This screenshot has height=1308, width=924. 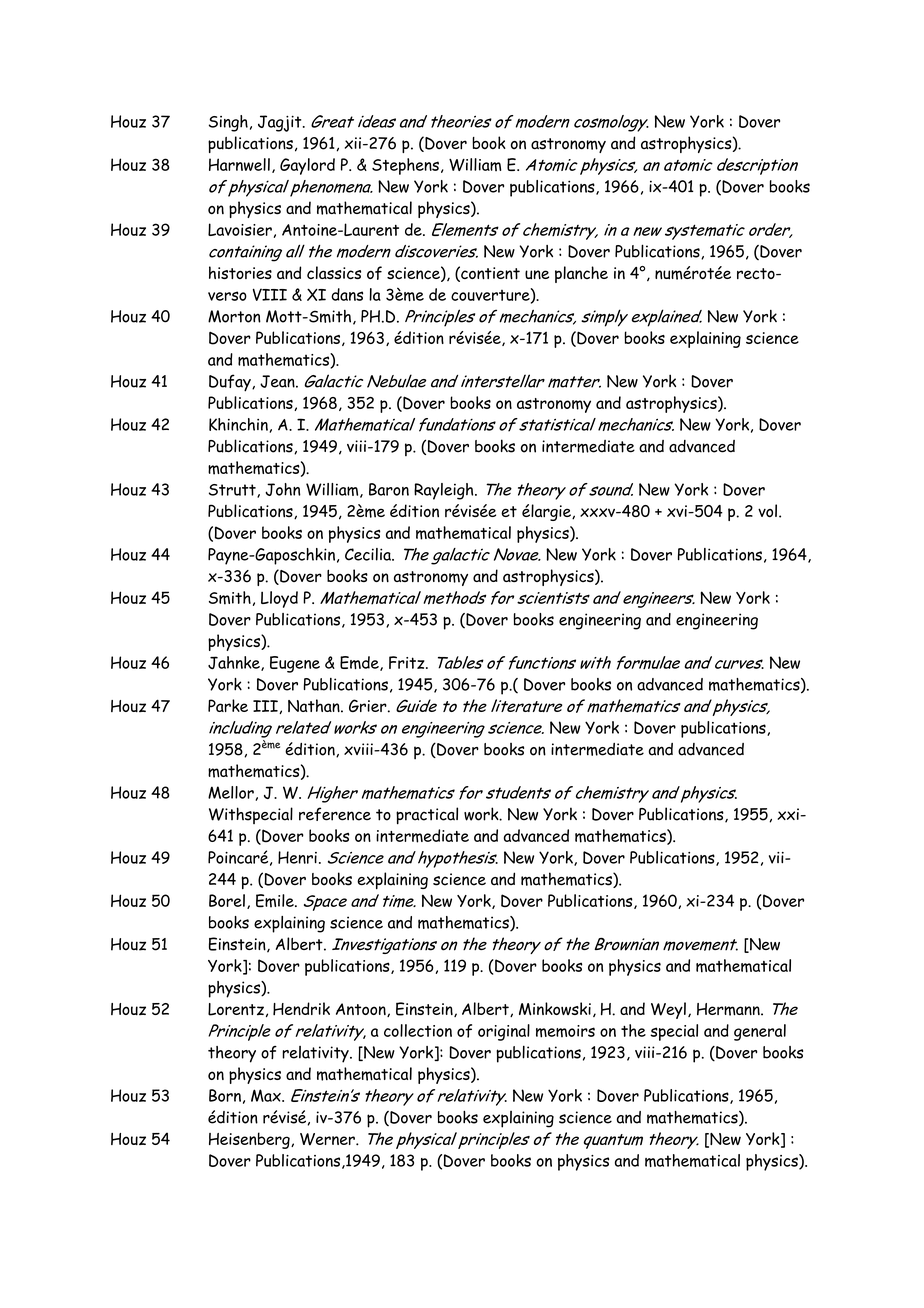 I want to click on practical, so click(x=427, y=816).
